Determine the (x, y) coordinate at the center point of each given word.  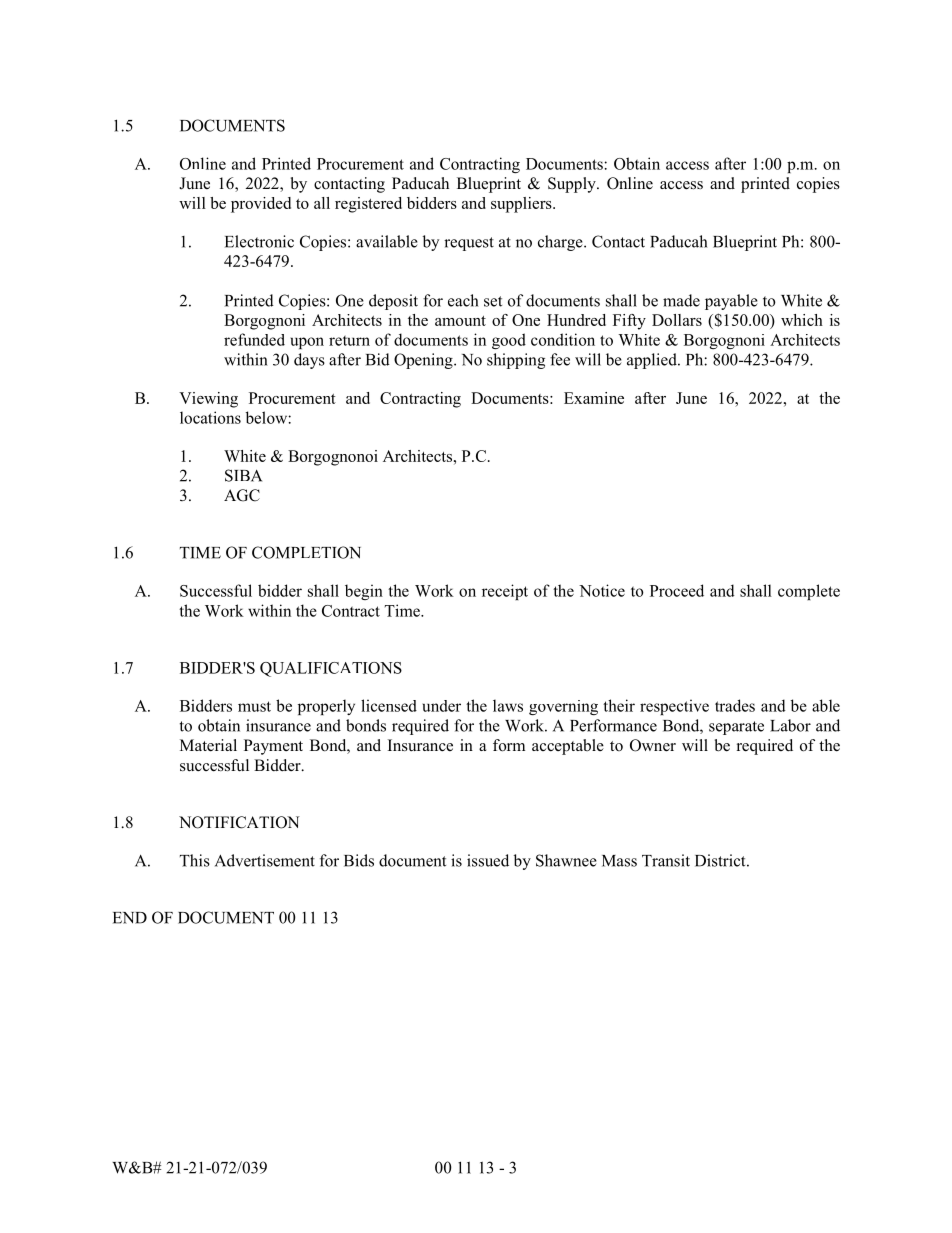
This (195, 860)
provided (261, 205)
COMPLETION (306, 552)
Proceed (677, 590)
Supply (573, 185)
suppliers (522, 205)
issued (488, 860)
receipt (505, 592)
